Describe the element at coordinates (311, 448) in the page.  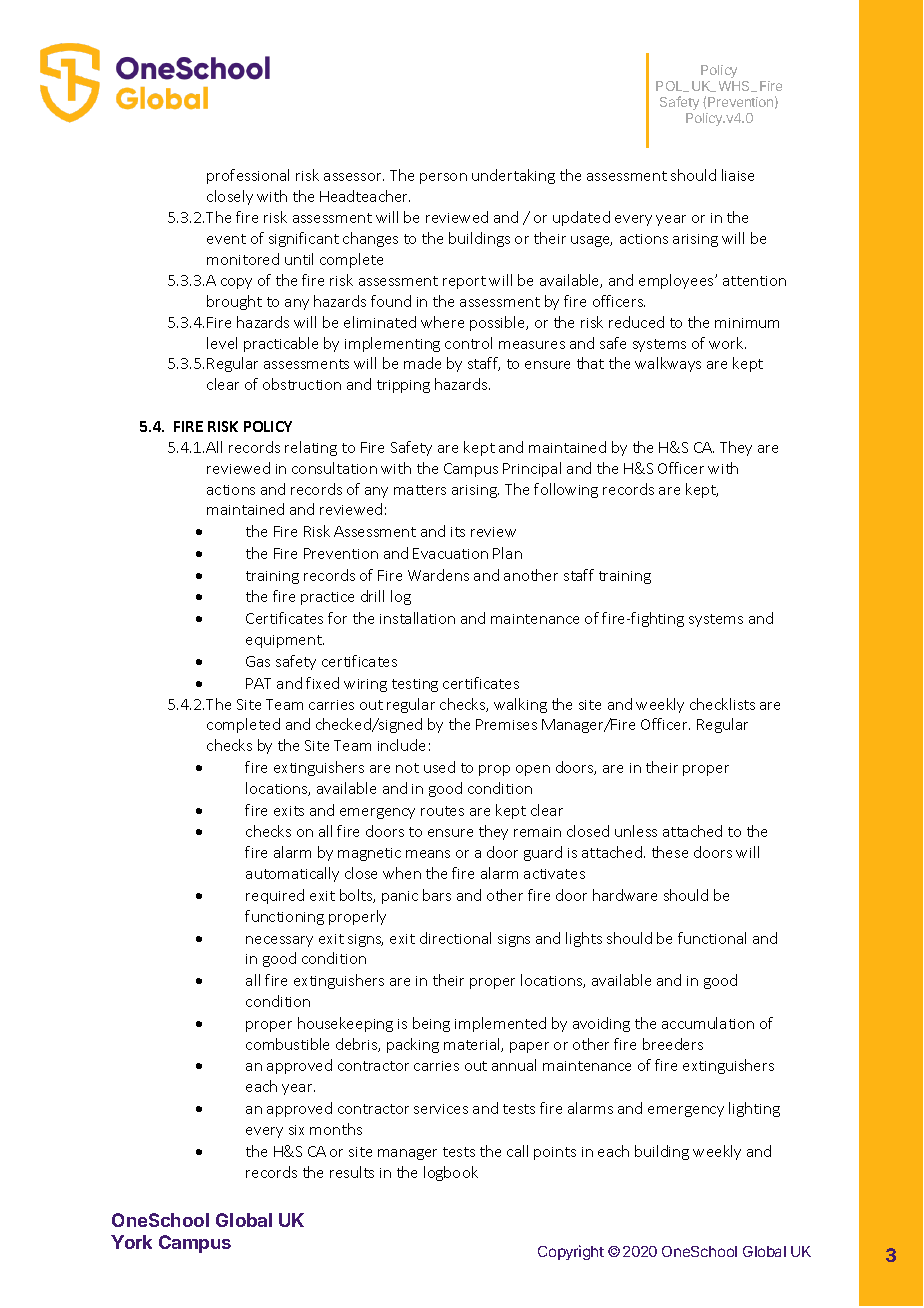
I see `relating` at that location.
